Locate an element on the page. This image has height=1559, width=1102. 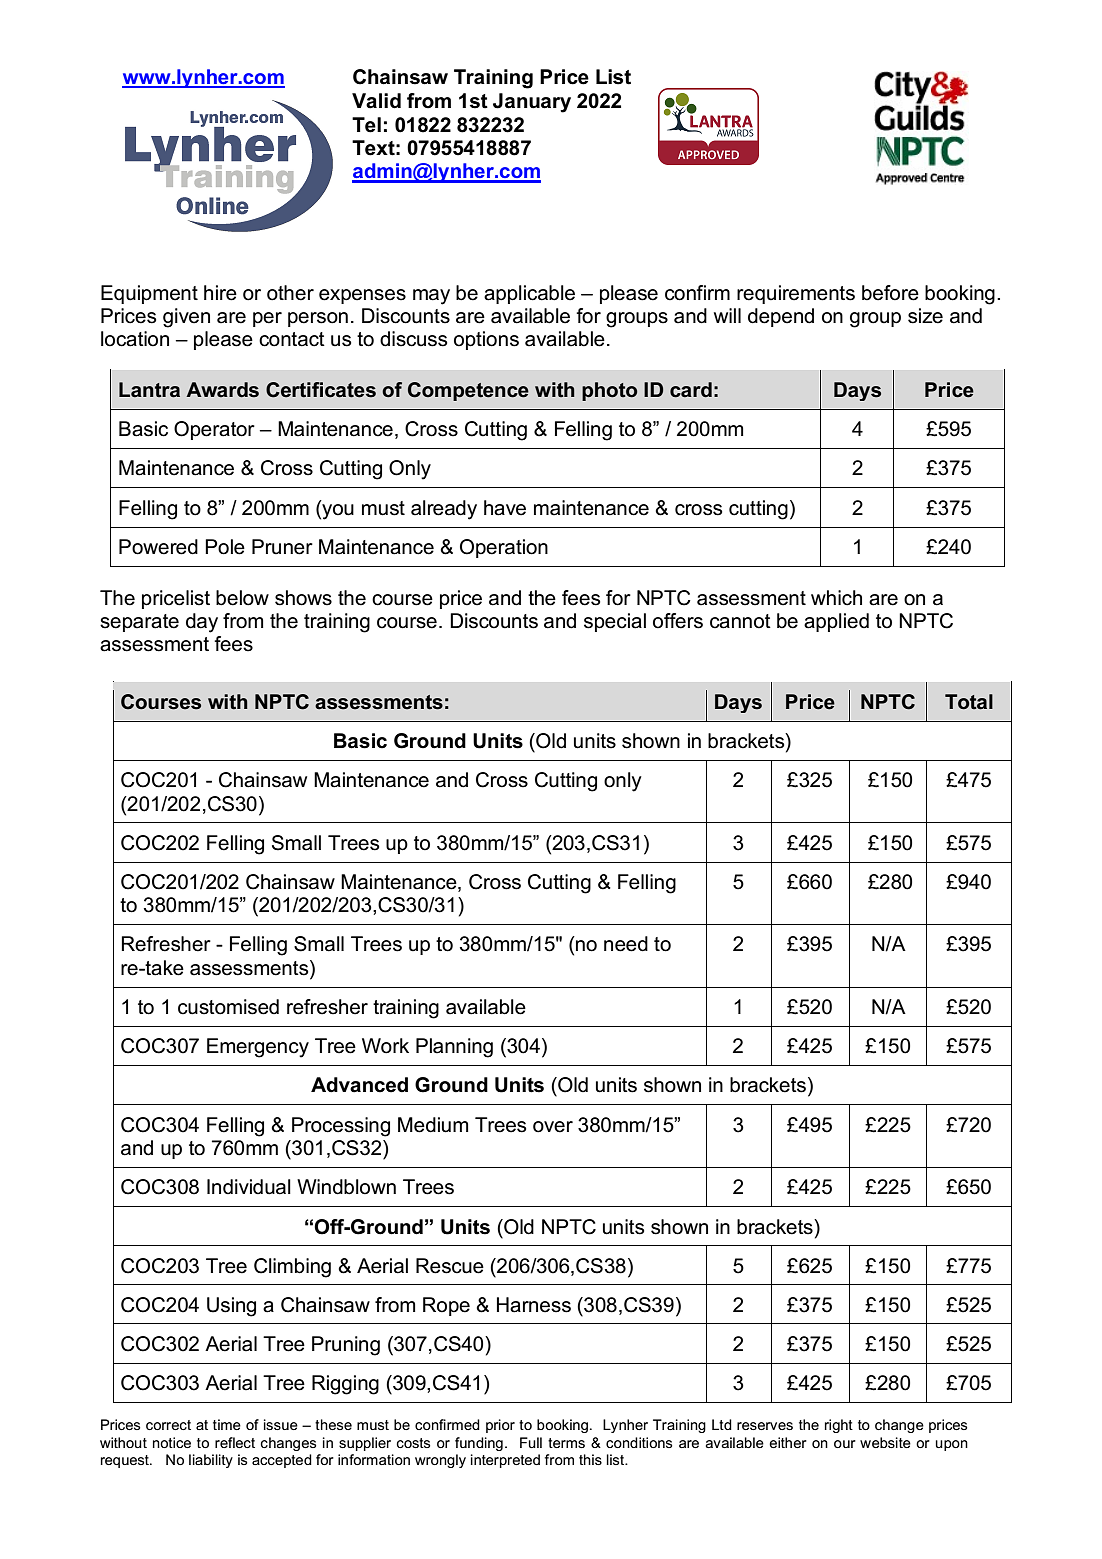
have is located at coordinates (505, 508).
